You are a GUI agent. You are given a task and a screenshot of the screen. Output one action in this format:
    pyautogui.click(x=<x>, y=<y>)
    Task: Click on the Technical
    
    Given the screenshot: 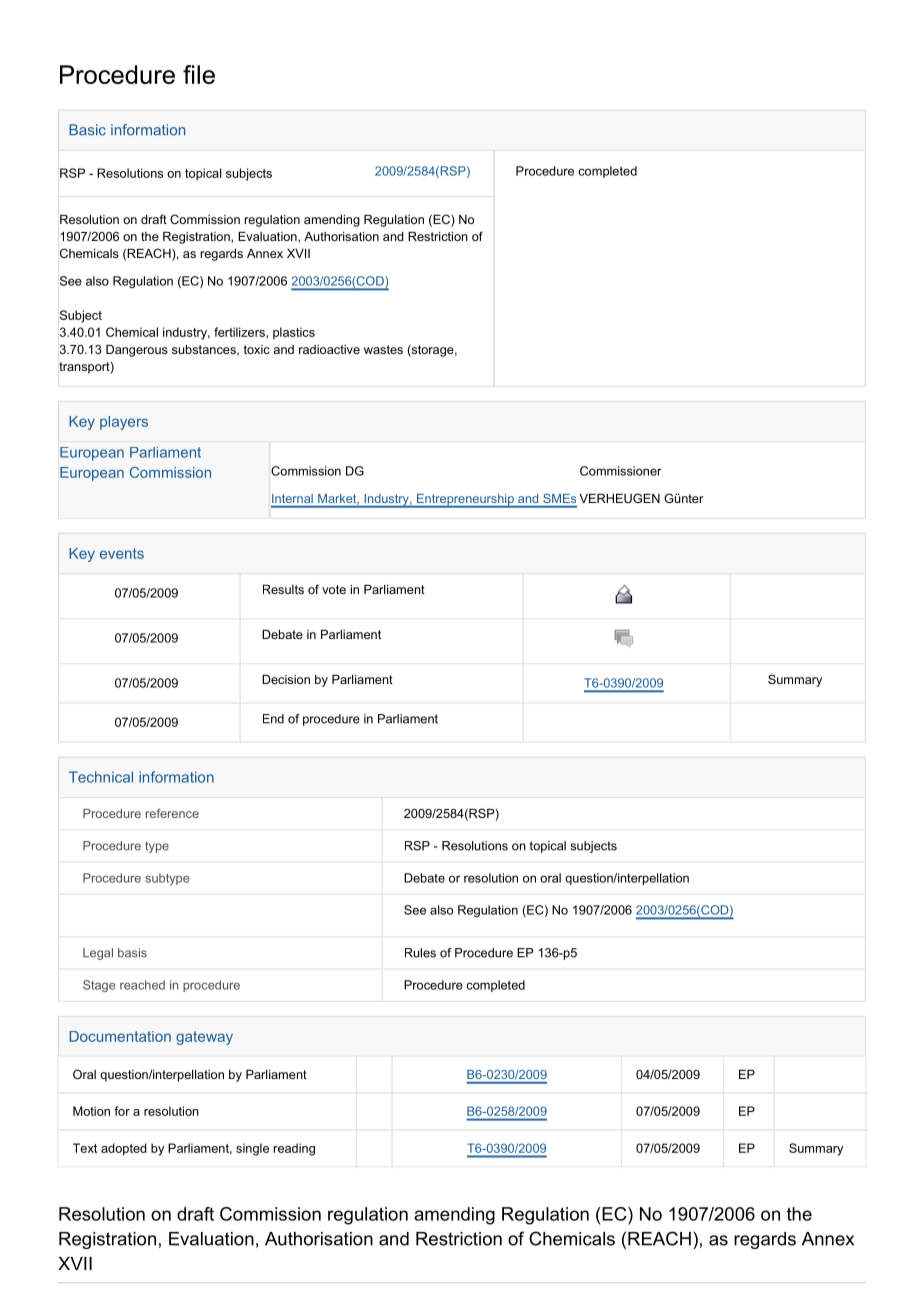 What is the action you would take?
    pyautogui.click(x=101, y=777)
